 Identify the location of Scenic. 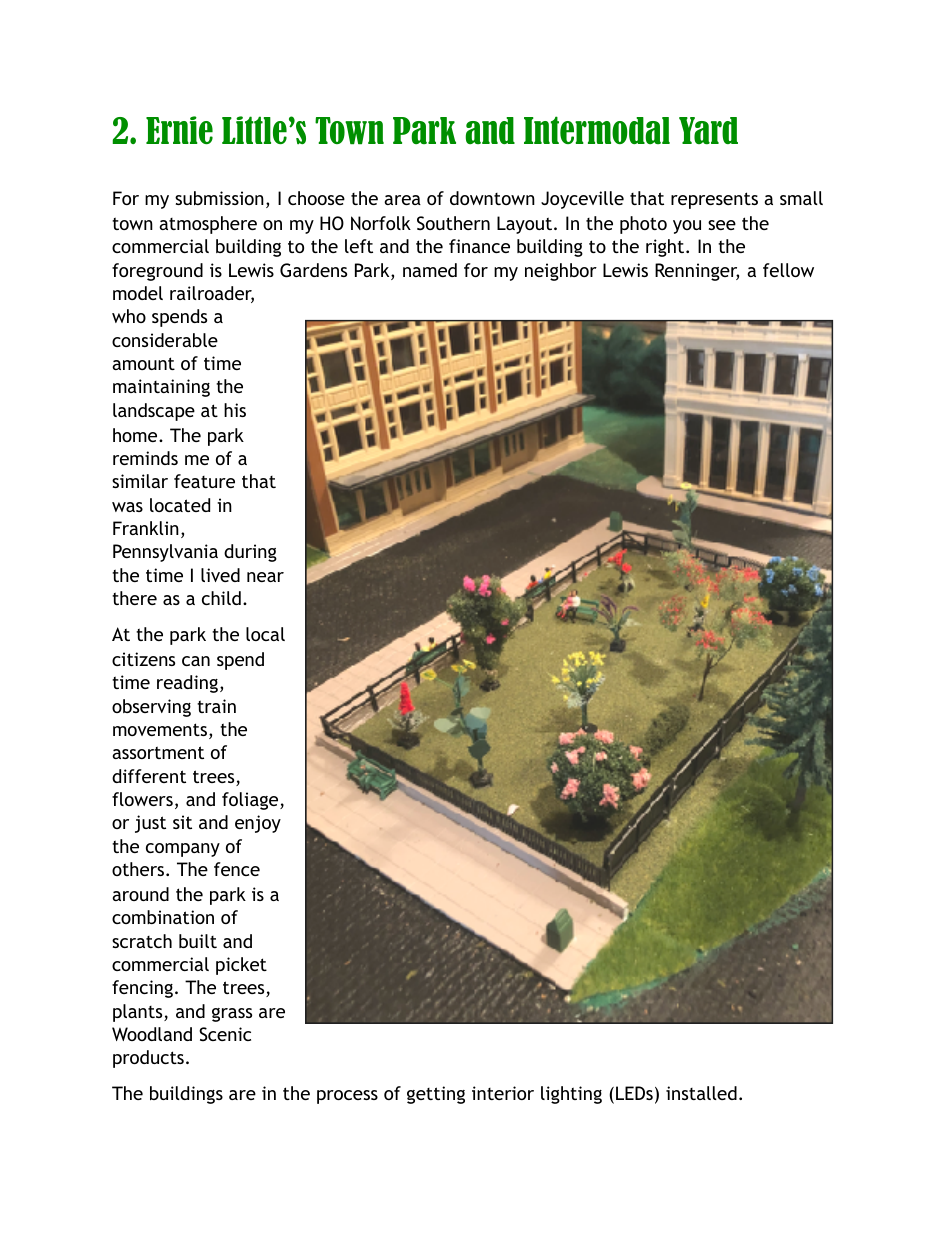
(225, 1034).
